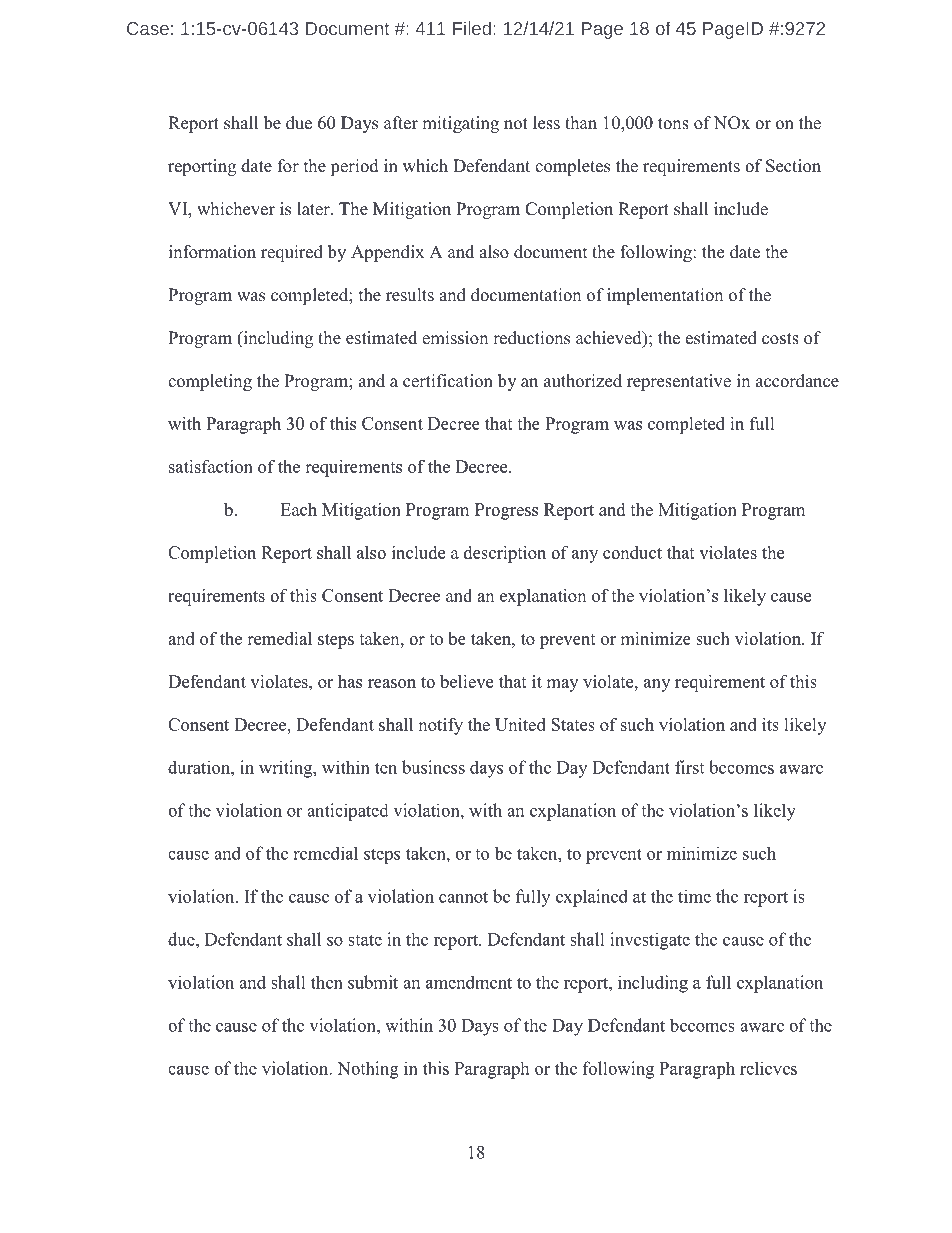 This page has width=952, height=1233. Describe the element at coordinates (469, 982) in the page. I see `amendment` at that location.
